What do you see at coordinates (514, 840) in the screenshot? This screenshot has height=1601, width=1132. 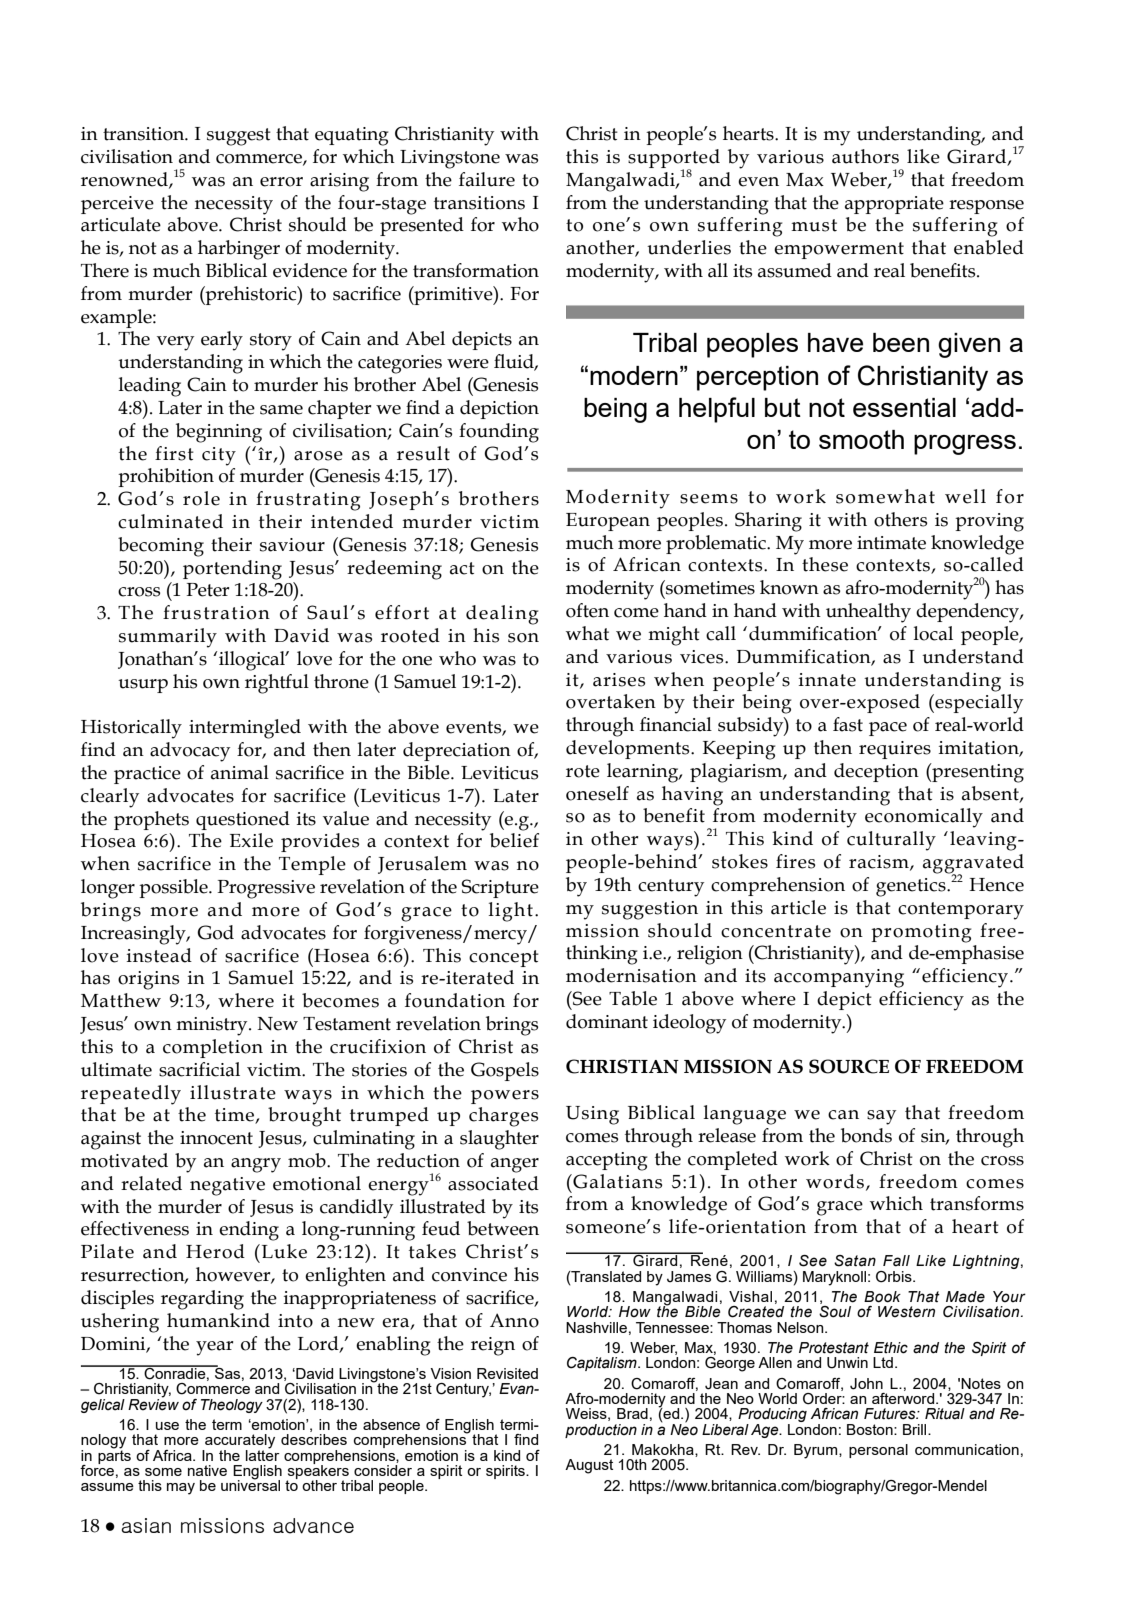 I see `belief` at bounding box center [514, 840].
